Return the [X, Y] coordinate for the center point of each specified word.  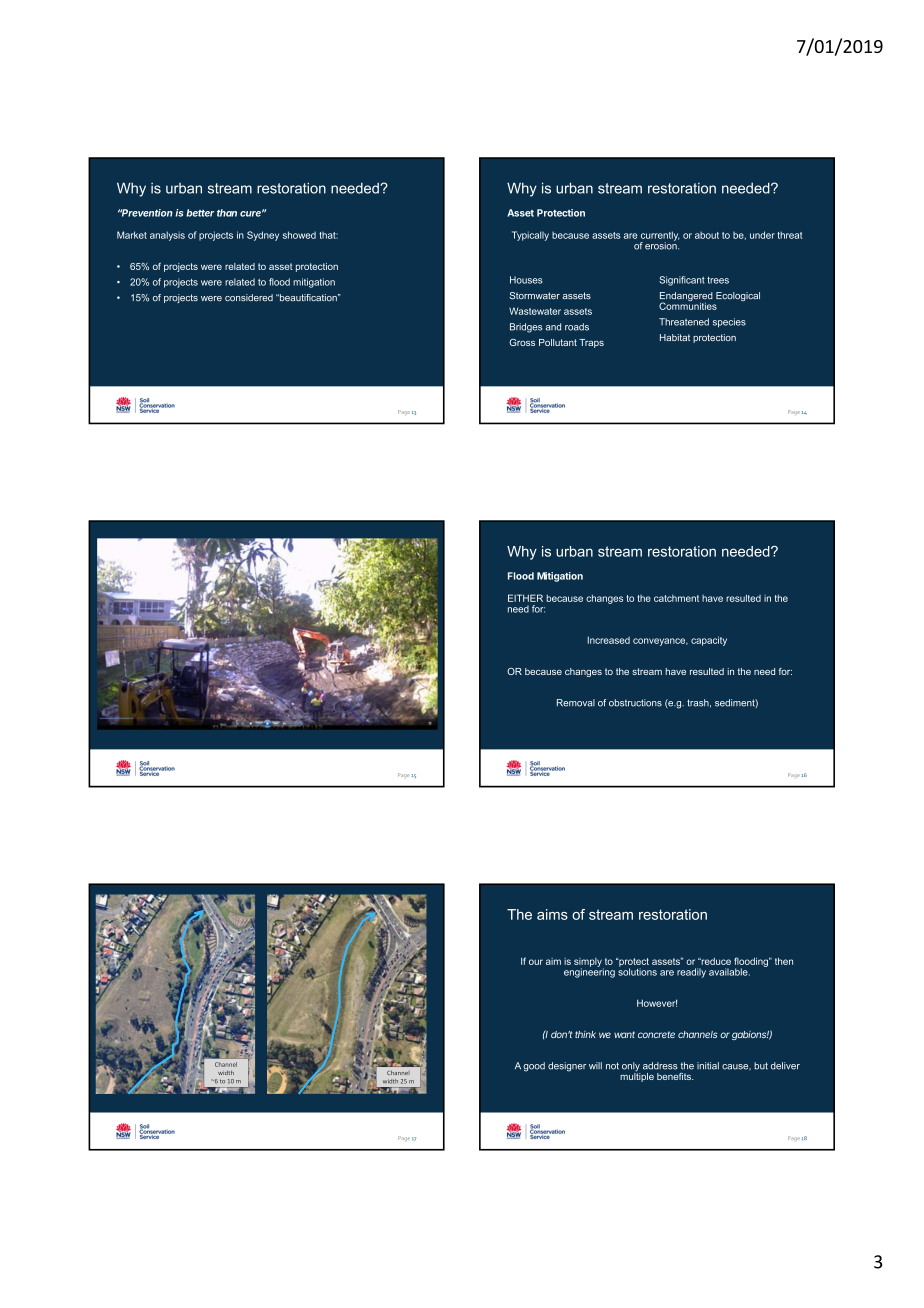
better [200, 213]
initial [708, 1066]
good [534, 1067]
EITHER [525, 598]
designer [567, 1067]
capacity [709, 641]
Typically [530, 236]
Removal [576, 703]
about [707, 235]
